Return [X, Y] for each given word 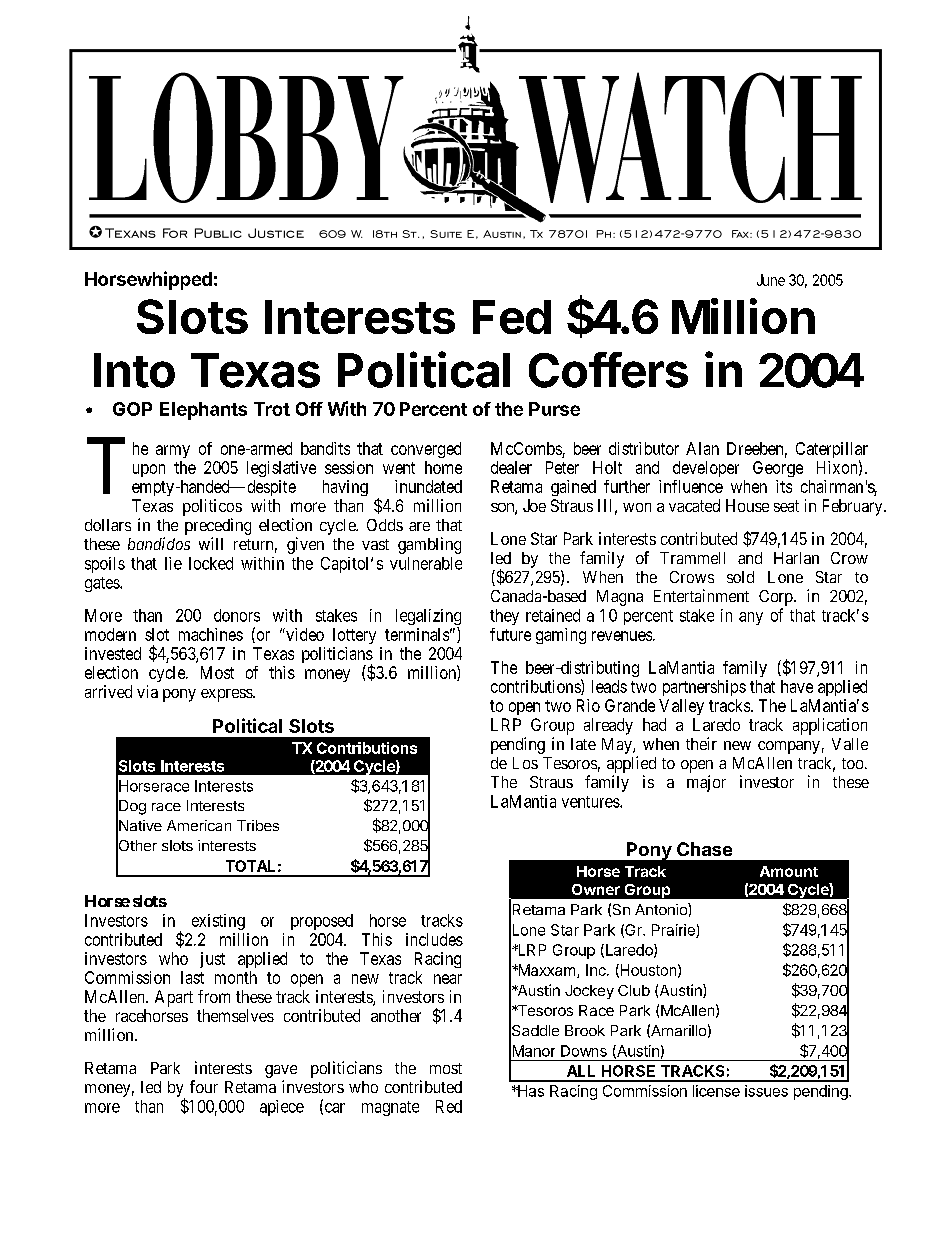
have [797, 686]
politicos [212, 507]
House [747, 505]
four [204, 1086]
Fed [512, 317]
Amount [789, 871]
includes [434, 939]
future [510, 634]
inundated [428, 486]
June [771, 280]
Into [134, 370]
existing [218, 922]
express [227, 695]
